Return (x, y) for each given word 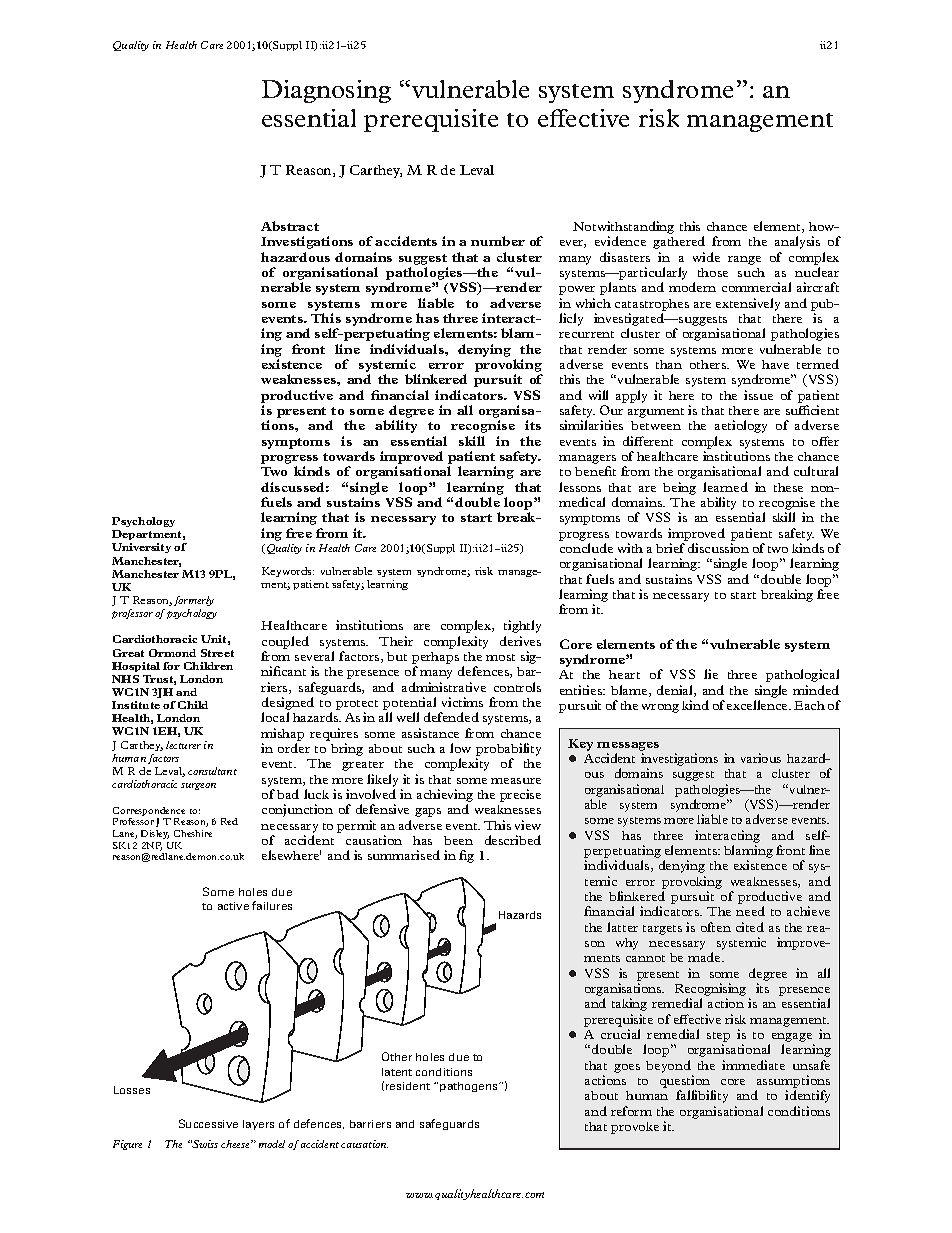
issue (758, 395)
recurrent (586, 334)
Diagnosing (326, 91)
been (458, 840)
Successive (208, 1123)
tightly (522, 626)
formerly (194, 601)
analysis (797, 242)
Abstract (290, 226)
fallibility (702, 1096)
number (498, 241)
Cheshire (193, 833)
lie (711, 674)
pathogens (470, 1087)
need (750, 911)
